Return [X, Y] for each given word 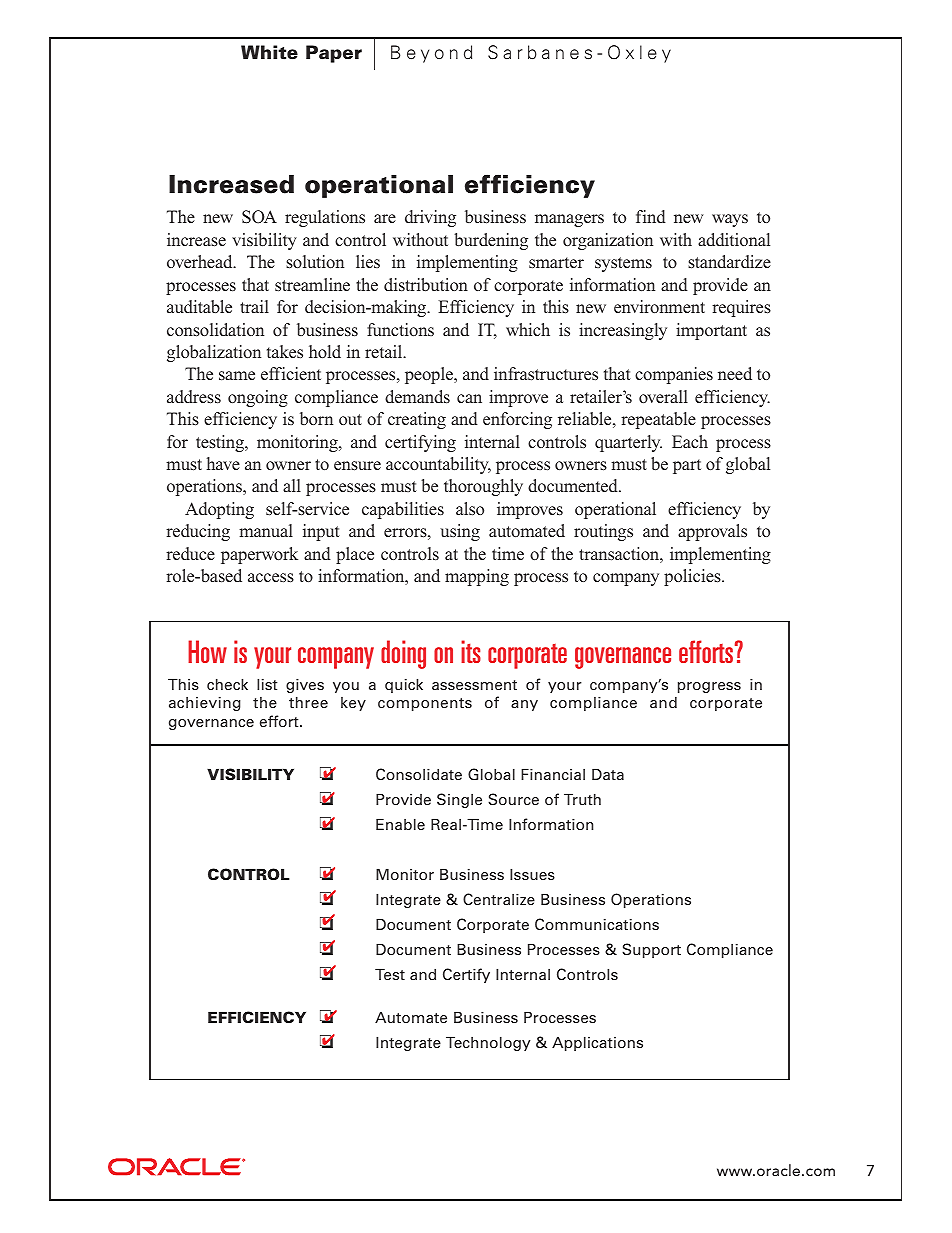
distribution [426, 284]
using [460, 532]
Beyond [431, 54]
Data [608, 774]
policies [693, 577]
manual [266, 530]
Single [459, 800]
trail [254, 306]
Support [651, 950]
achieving [205, 703]
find [651, 216]
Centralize [499, 899]
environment [659, 306]
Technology [488, 1043]
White [269, 52]
